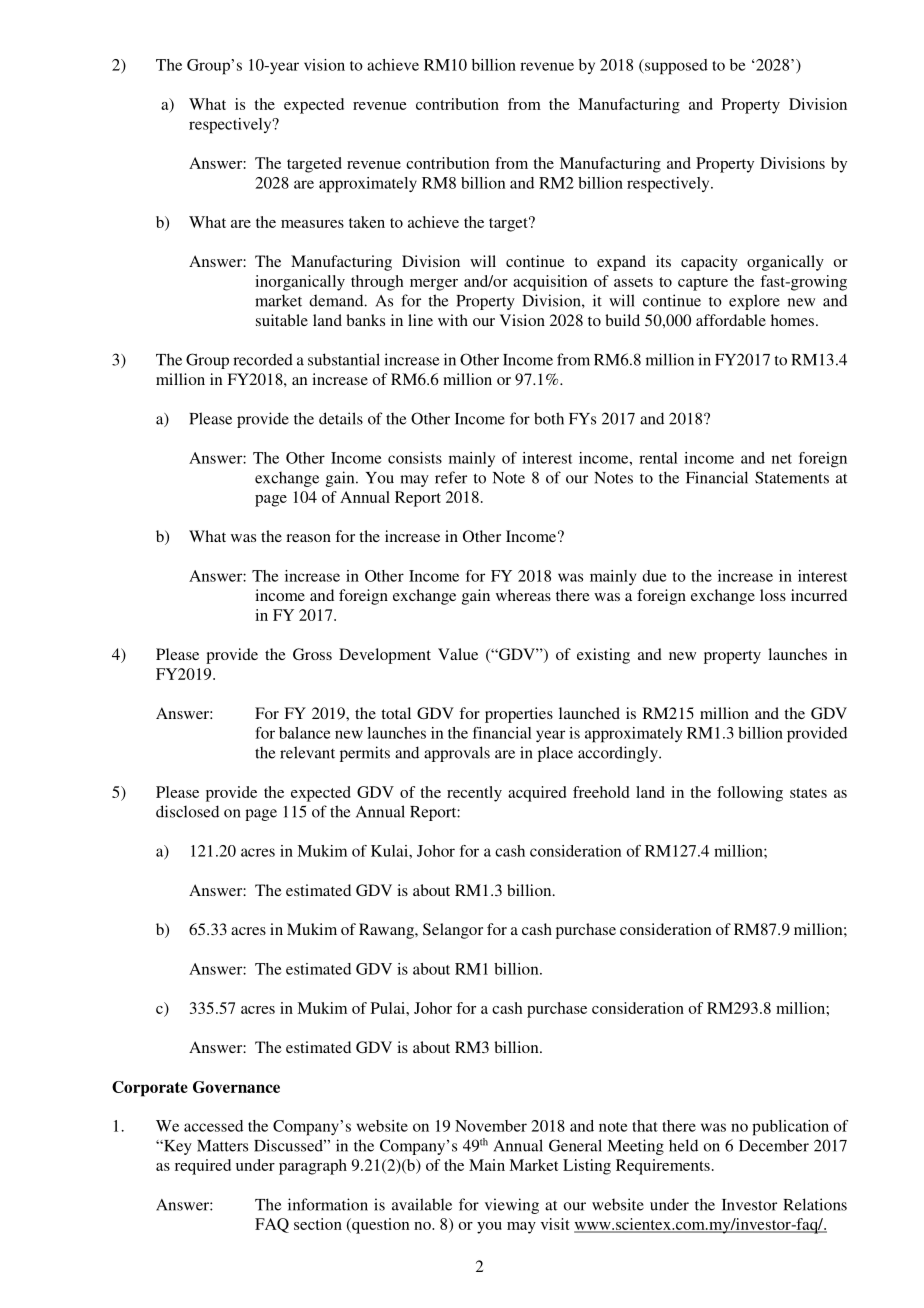 Image resolution: width=924 pixels, height=1308 pixels. What do you see at coordinates (187, 811) in the image?
I see `disclosed` at bounding box center [187, 811].
